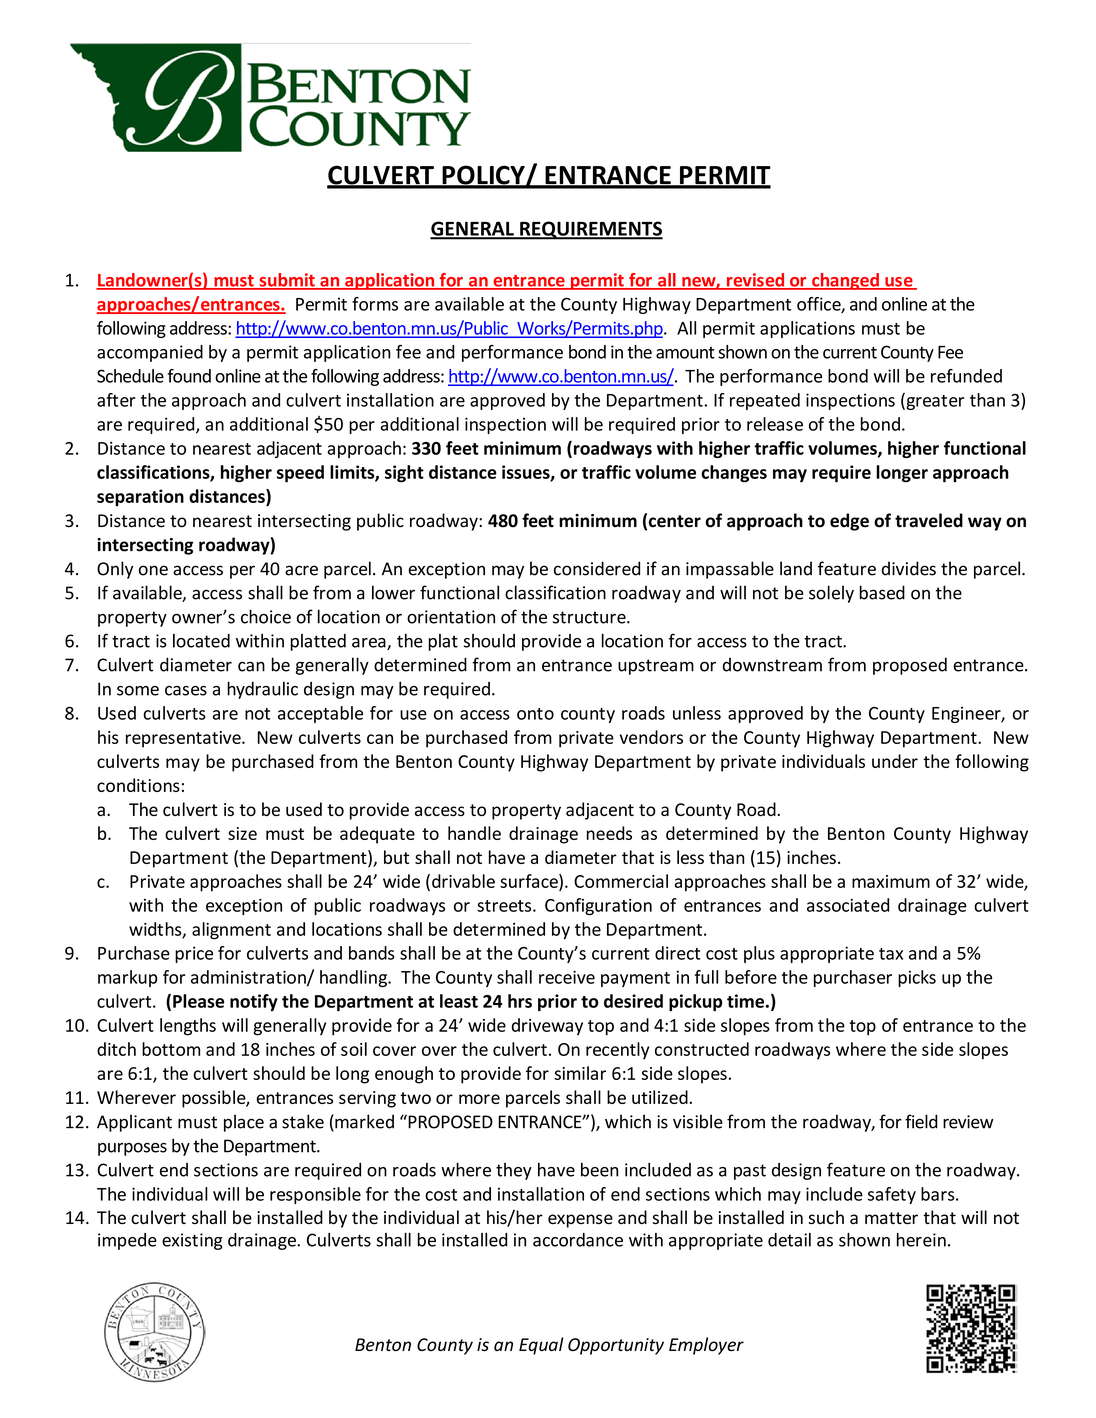  What do you see at coordinates (845, 281) in the screenshot?
I see `changed` at bounding box center [845, 281].
